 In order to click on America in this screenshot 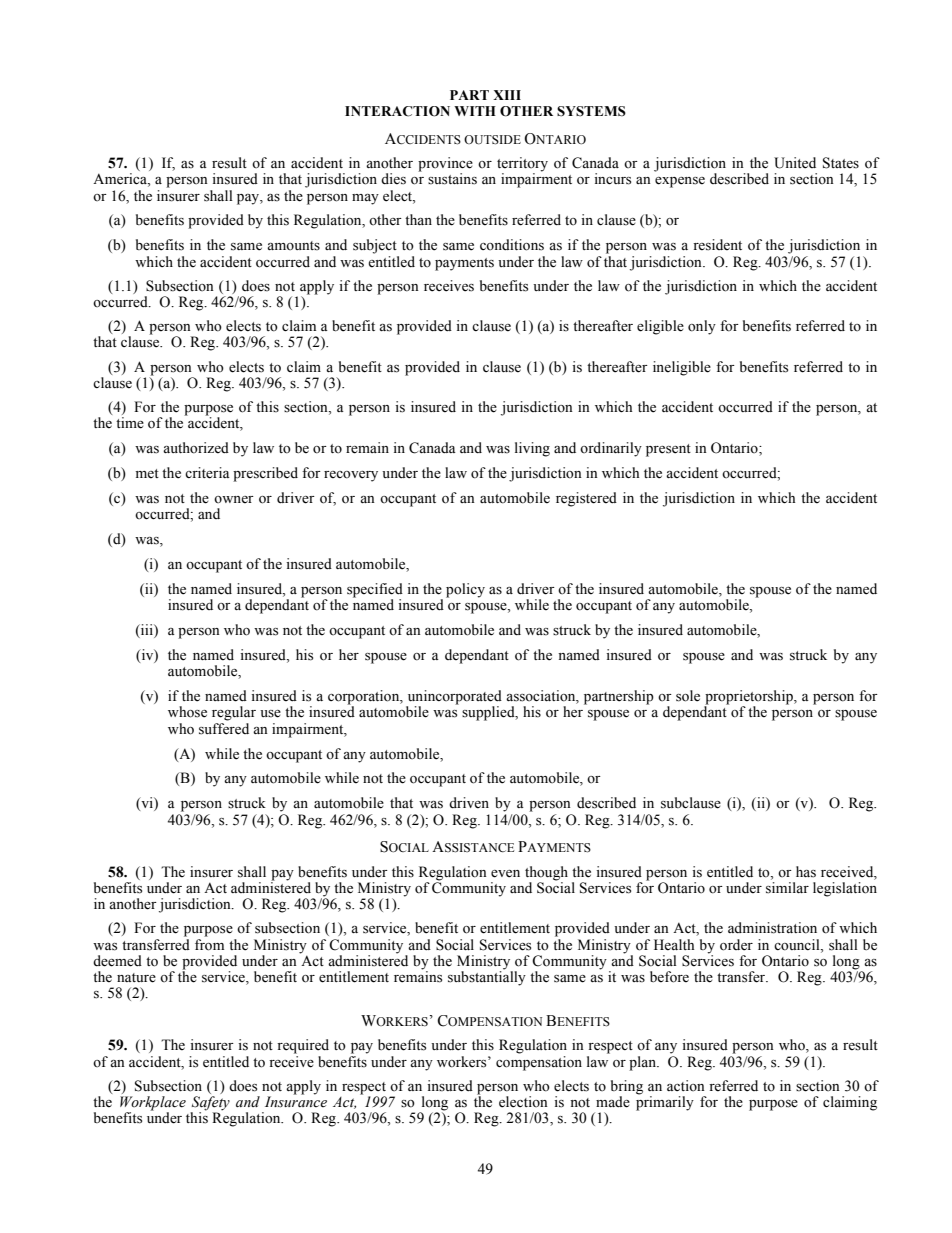, I will do `click(121, 180)`.
